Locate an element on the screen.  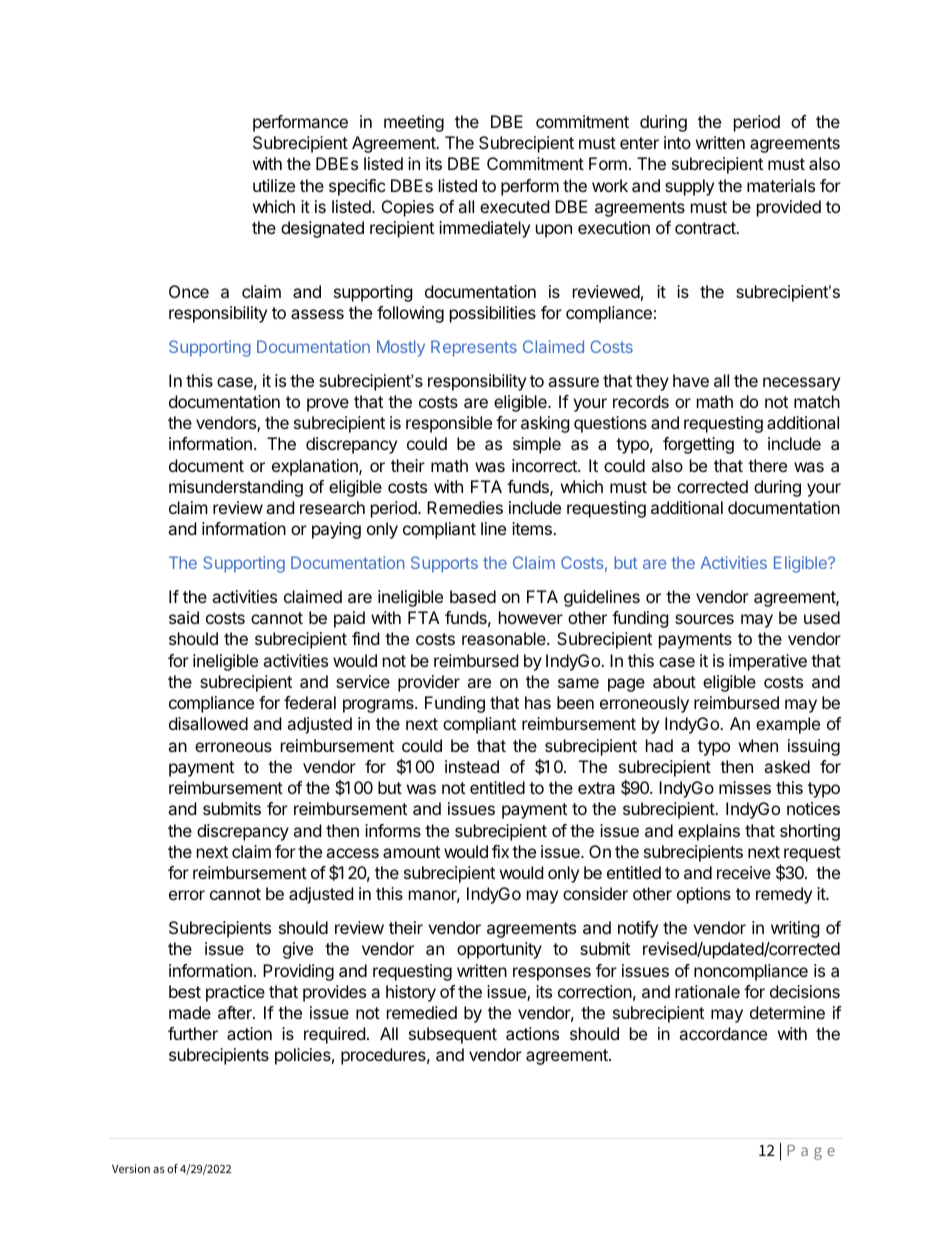
said is located at coordinates (184, 617).
